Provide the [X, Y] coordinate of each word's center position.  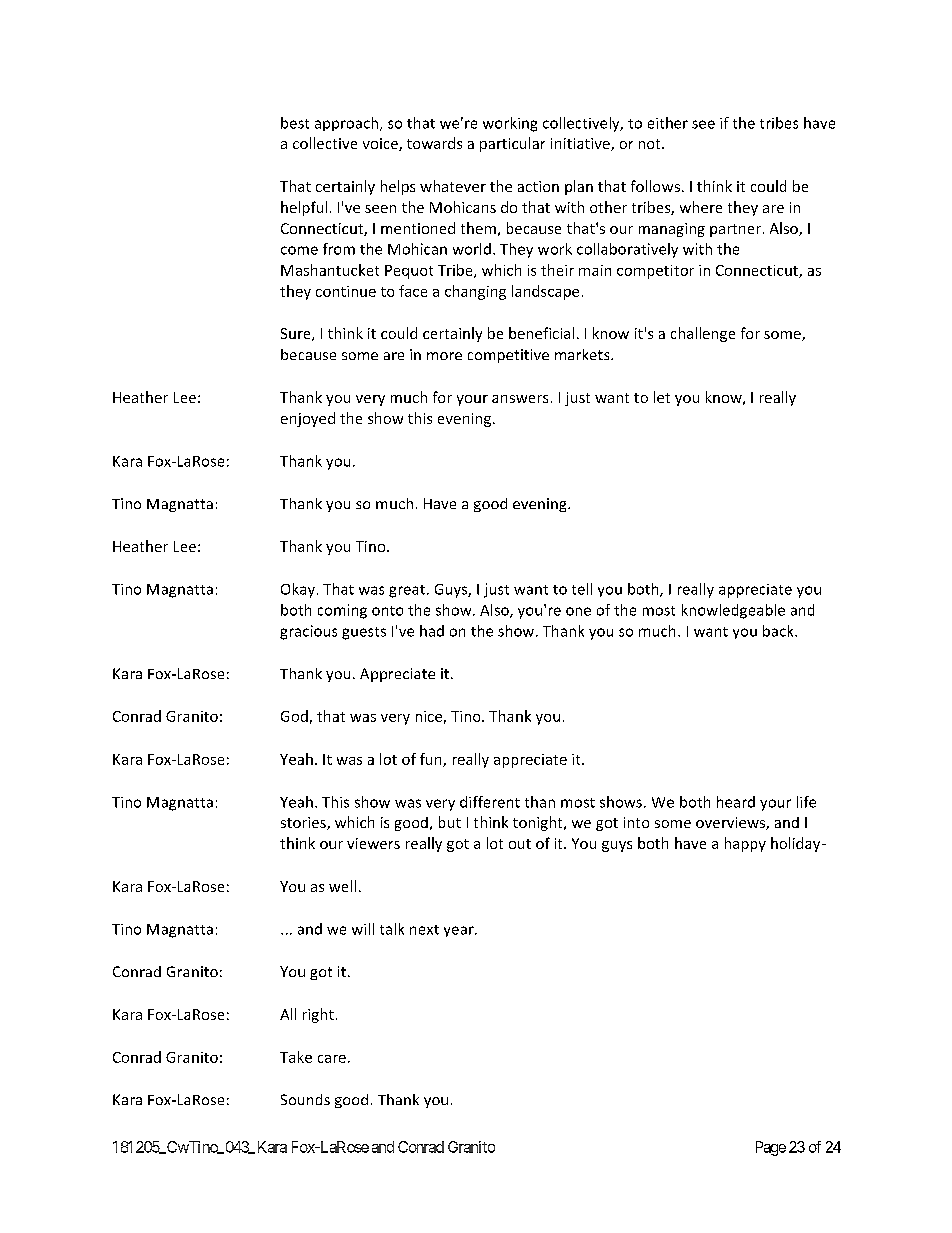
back [779, 631]
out [520, 844]
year [460, 931]
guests [364, 633]
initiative [581, 144]
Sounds [305, 1099]
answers [520, 399]
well [342, 886]
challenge [703, 334]
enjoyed [308, 419]
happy [745, 844]
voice [381, 144]
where [701, 207]
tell [582, 589]
